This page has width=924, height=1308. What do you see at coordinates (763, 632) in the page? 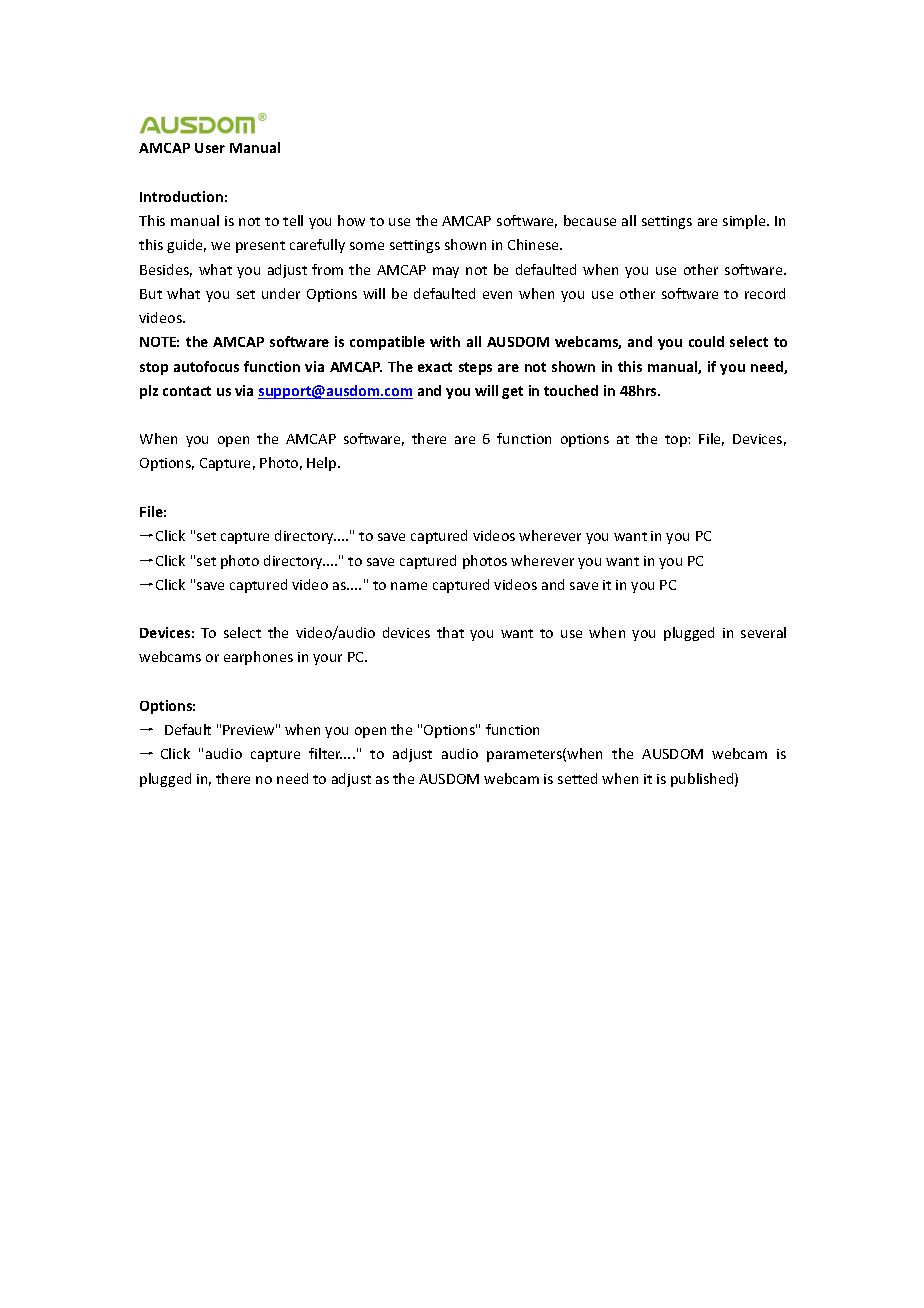
I see `several` at bounding box center [763, 632].
